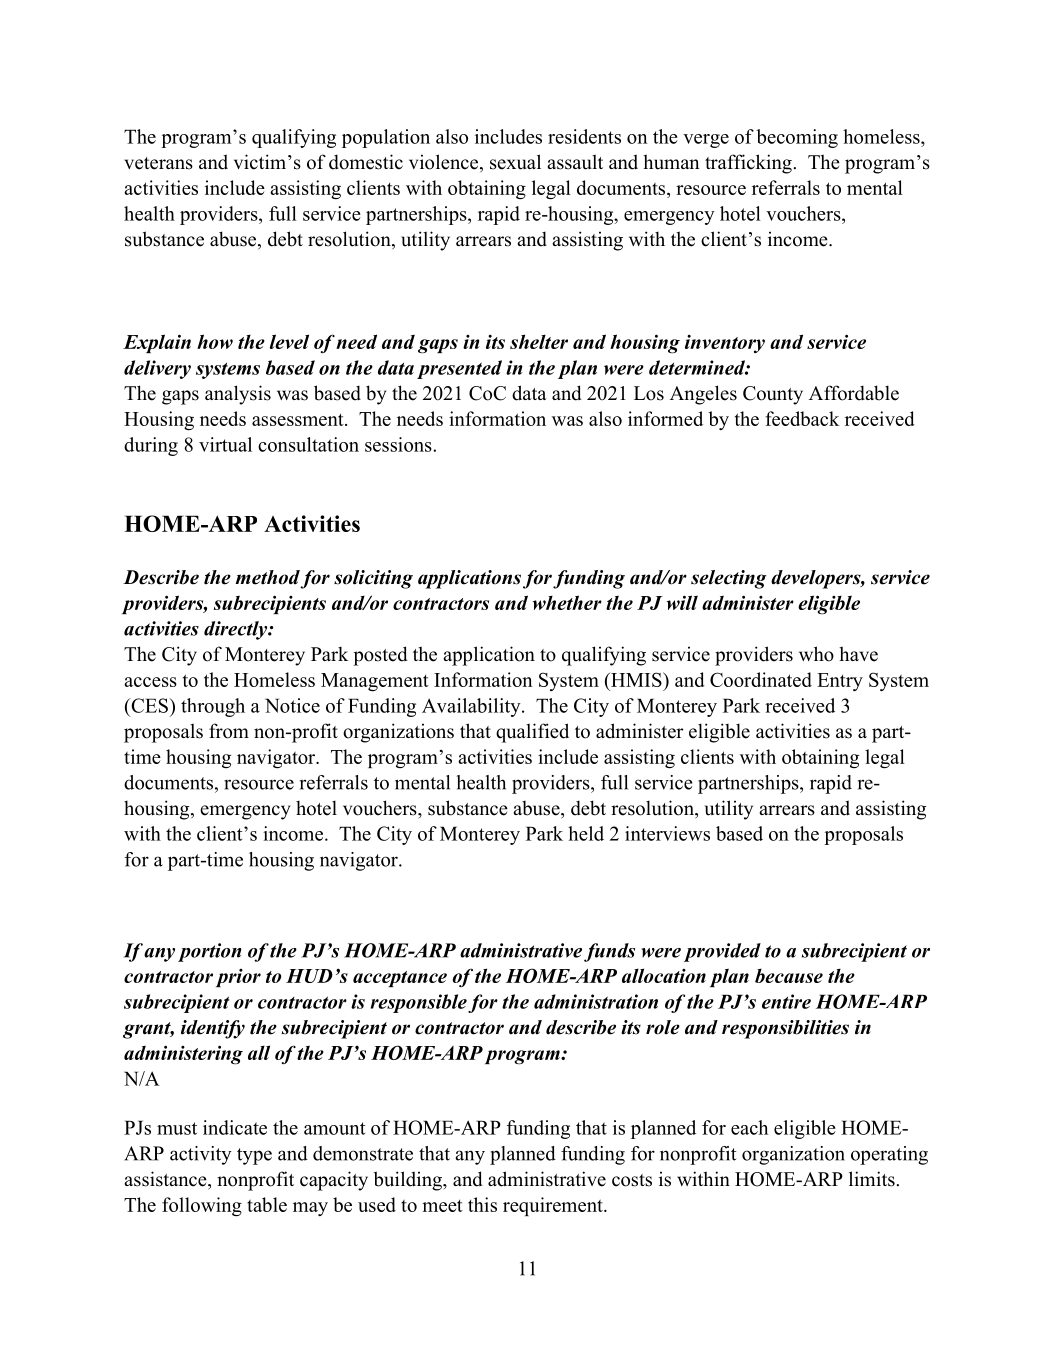  Describe the element at coordinates (229, 731) in the image. I see `from` at that location.
